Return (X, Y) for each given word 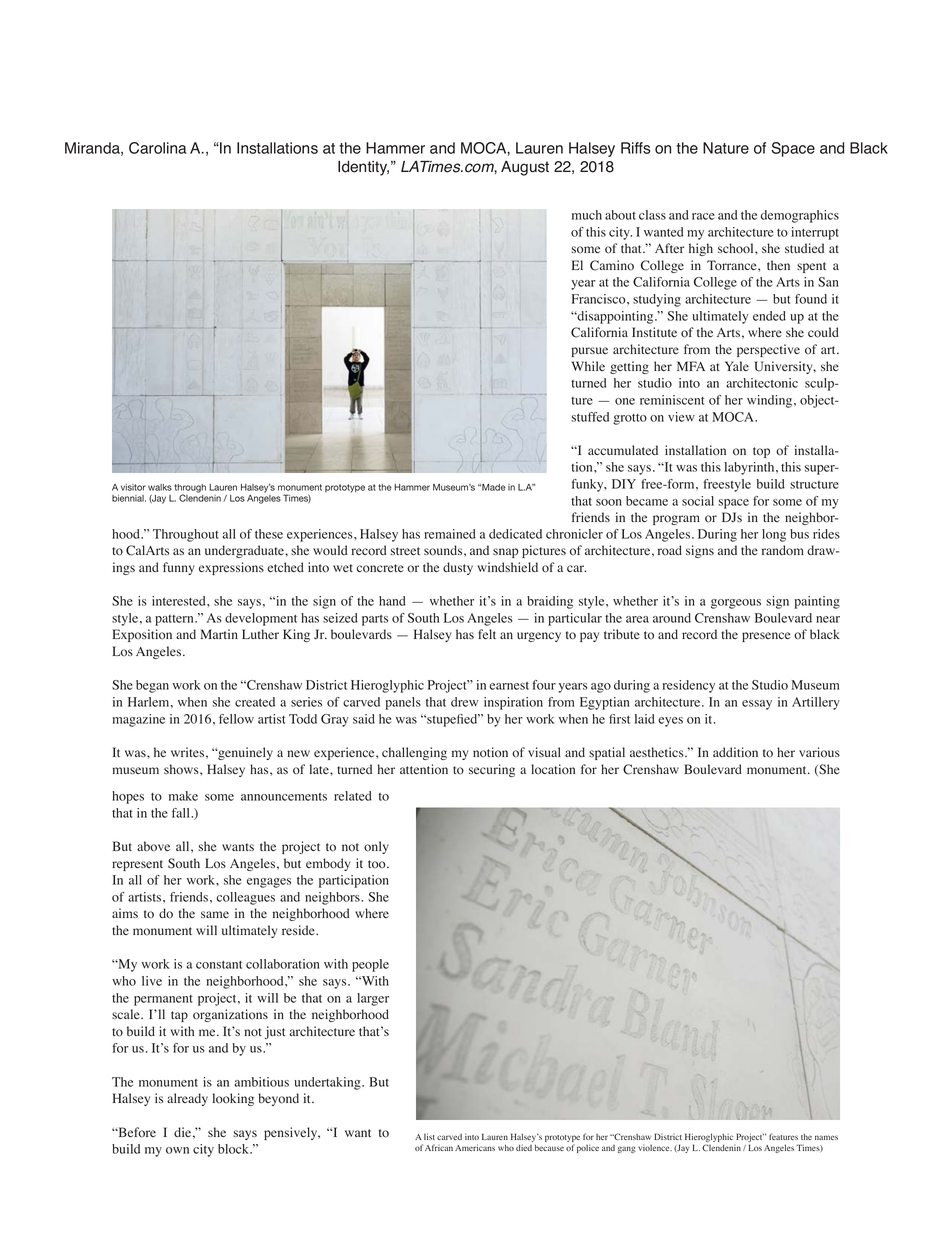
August (525, 168)
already (187, 1099)
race (703, 216)
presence (766, 637)
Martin (219, 634)
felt (487, 634)
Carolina (157, 148)
